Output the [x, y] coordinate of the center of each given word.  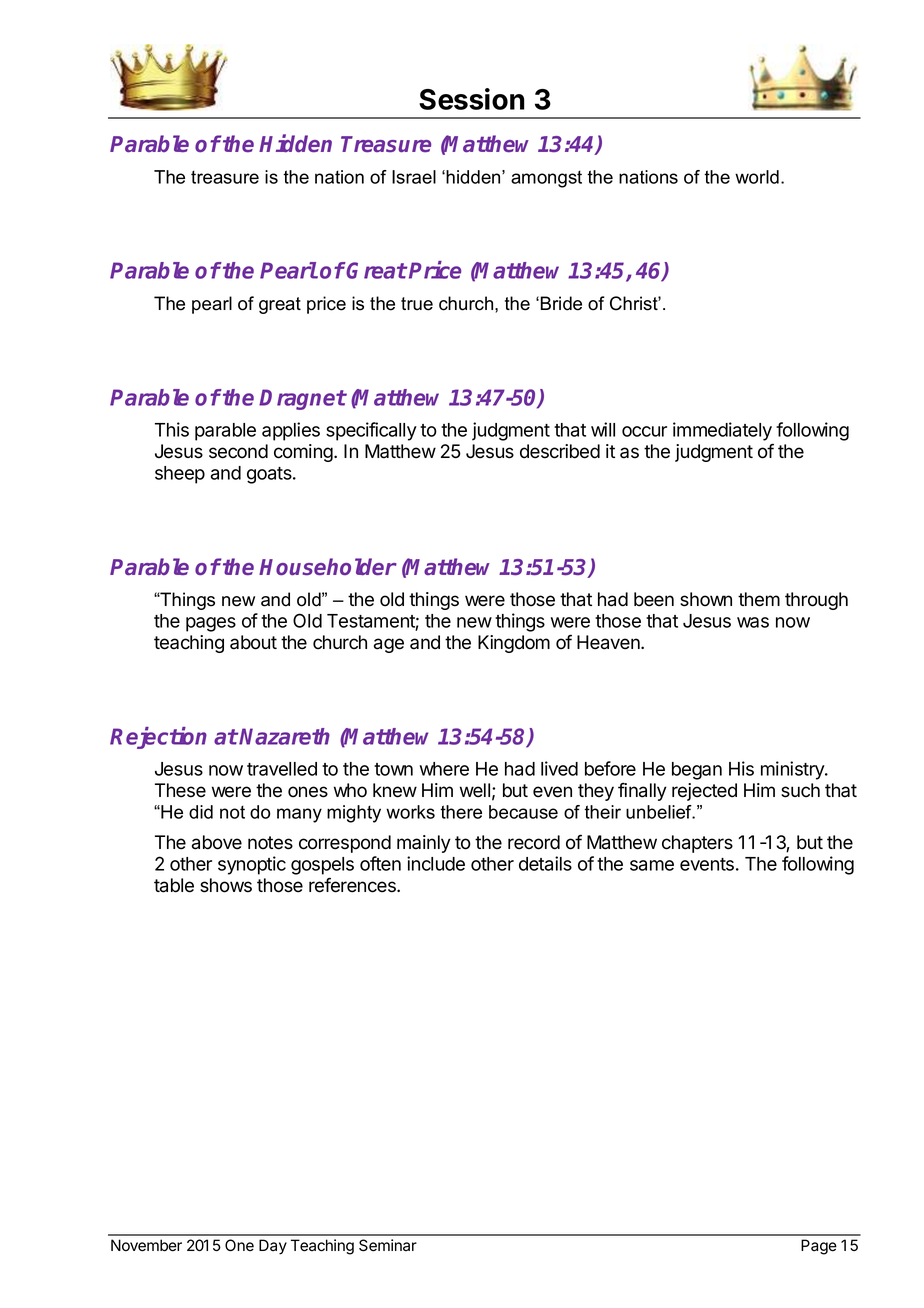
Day [273, 1247]
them [759, 599]
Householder [328, 567]
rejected [704, 792]
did [201, 812]
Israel [414, 177]
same [652, 865]
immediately [722, 431]
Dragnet [302, 399]
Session [472, 99]
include [436, 863]
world [757, 177]
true [417, 304]
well [475, 790]
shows [226, 885]
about [253, 642]
